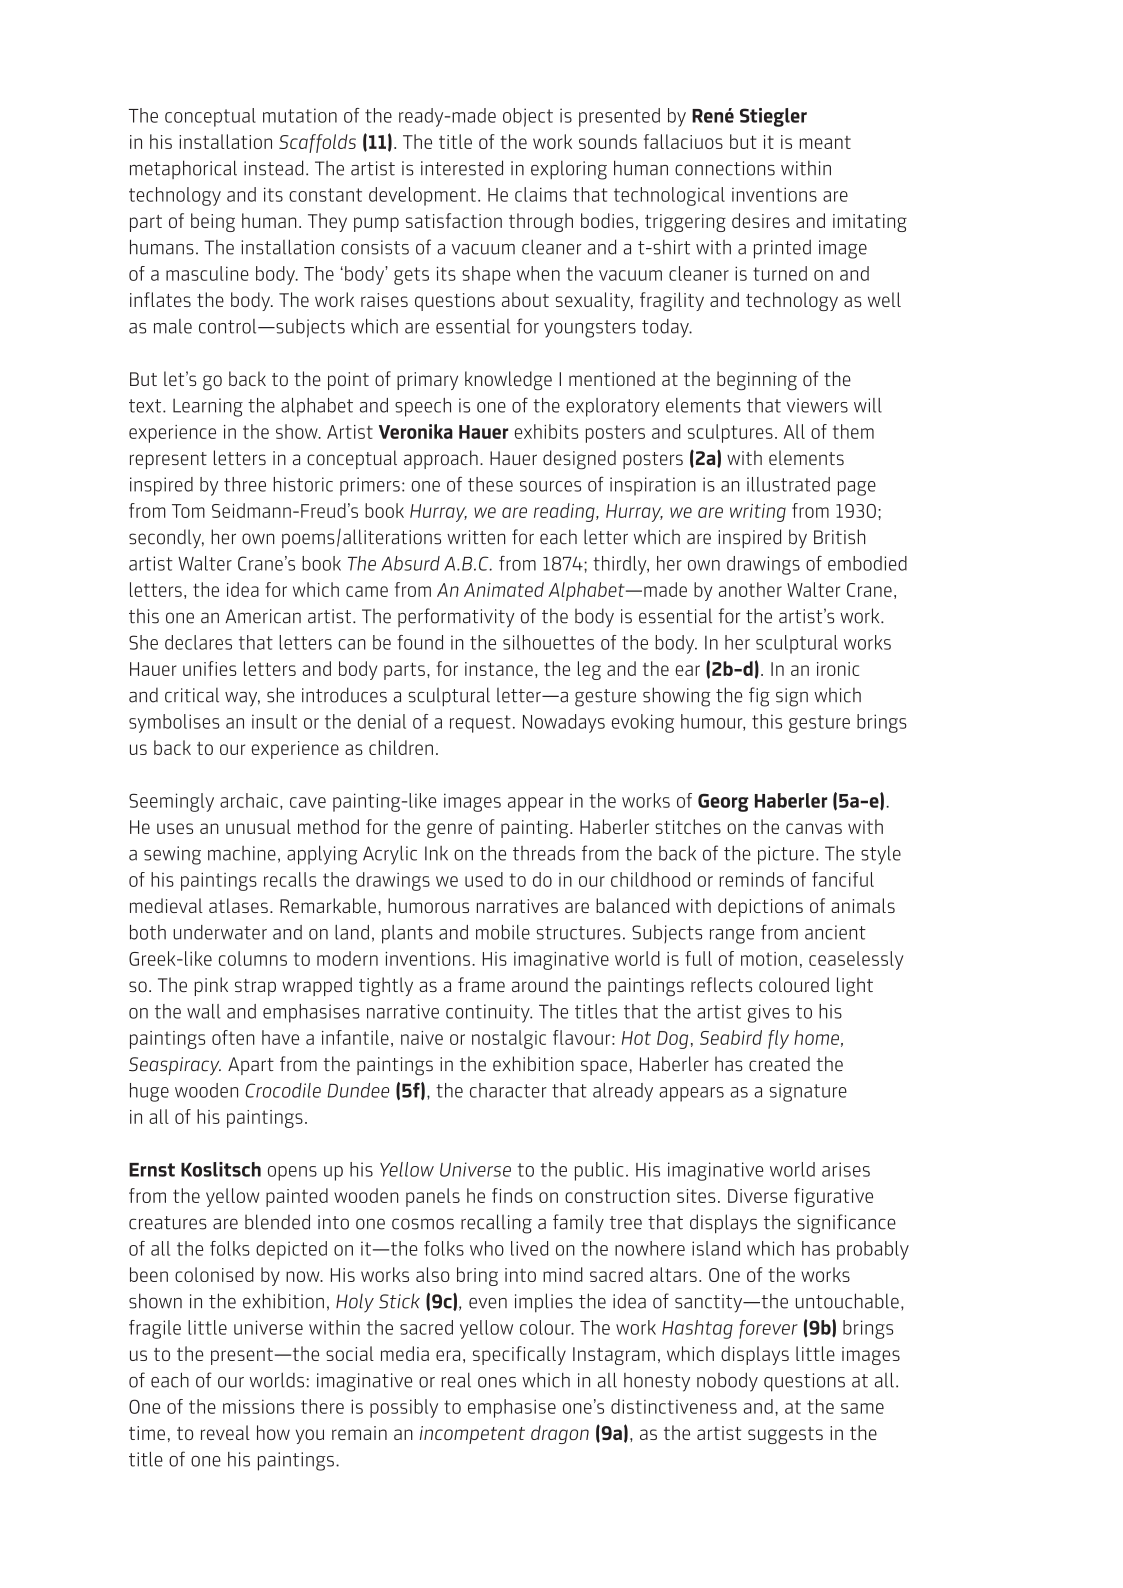 Image resolution: width=1123 pixels, height=1588 pixels. I want to click on instead, so click(273, 168).
